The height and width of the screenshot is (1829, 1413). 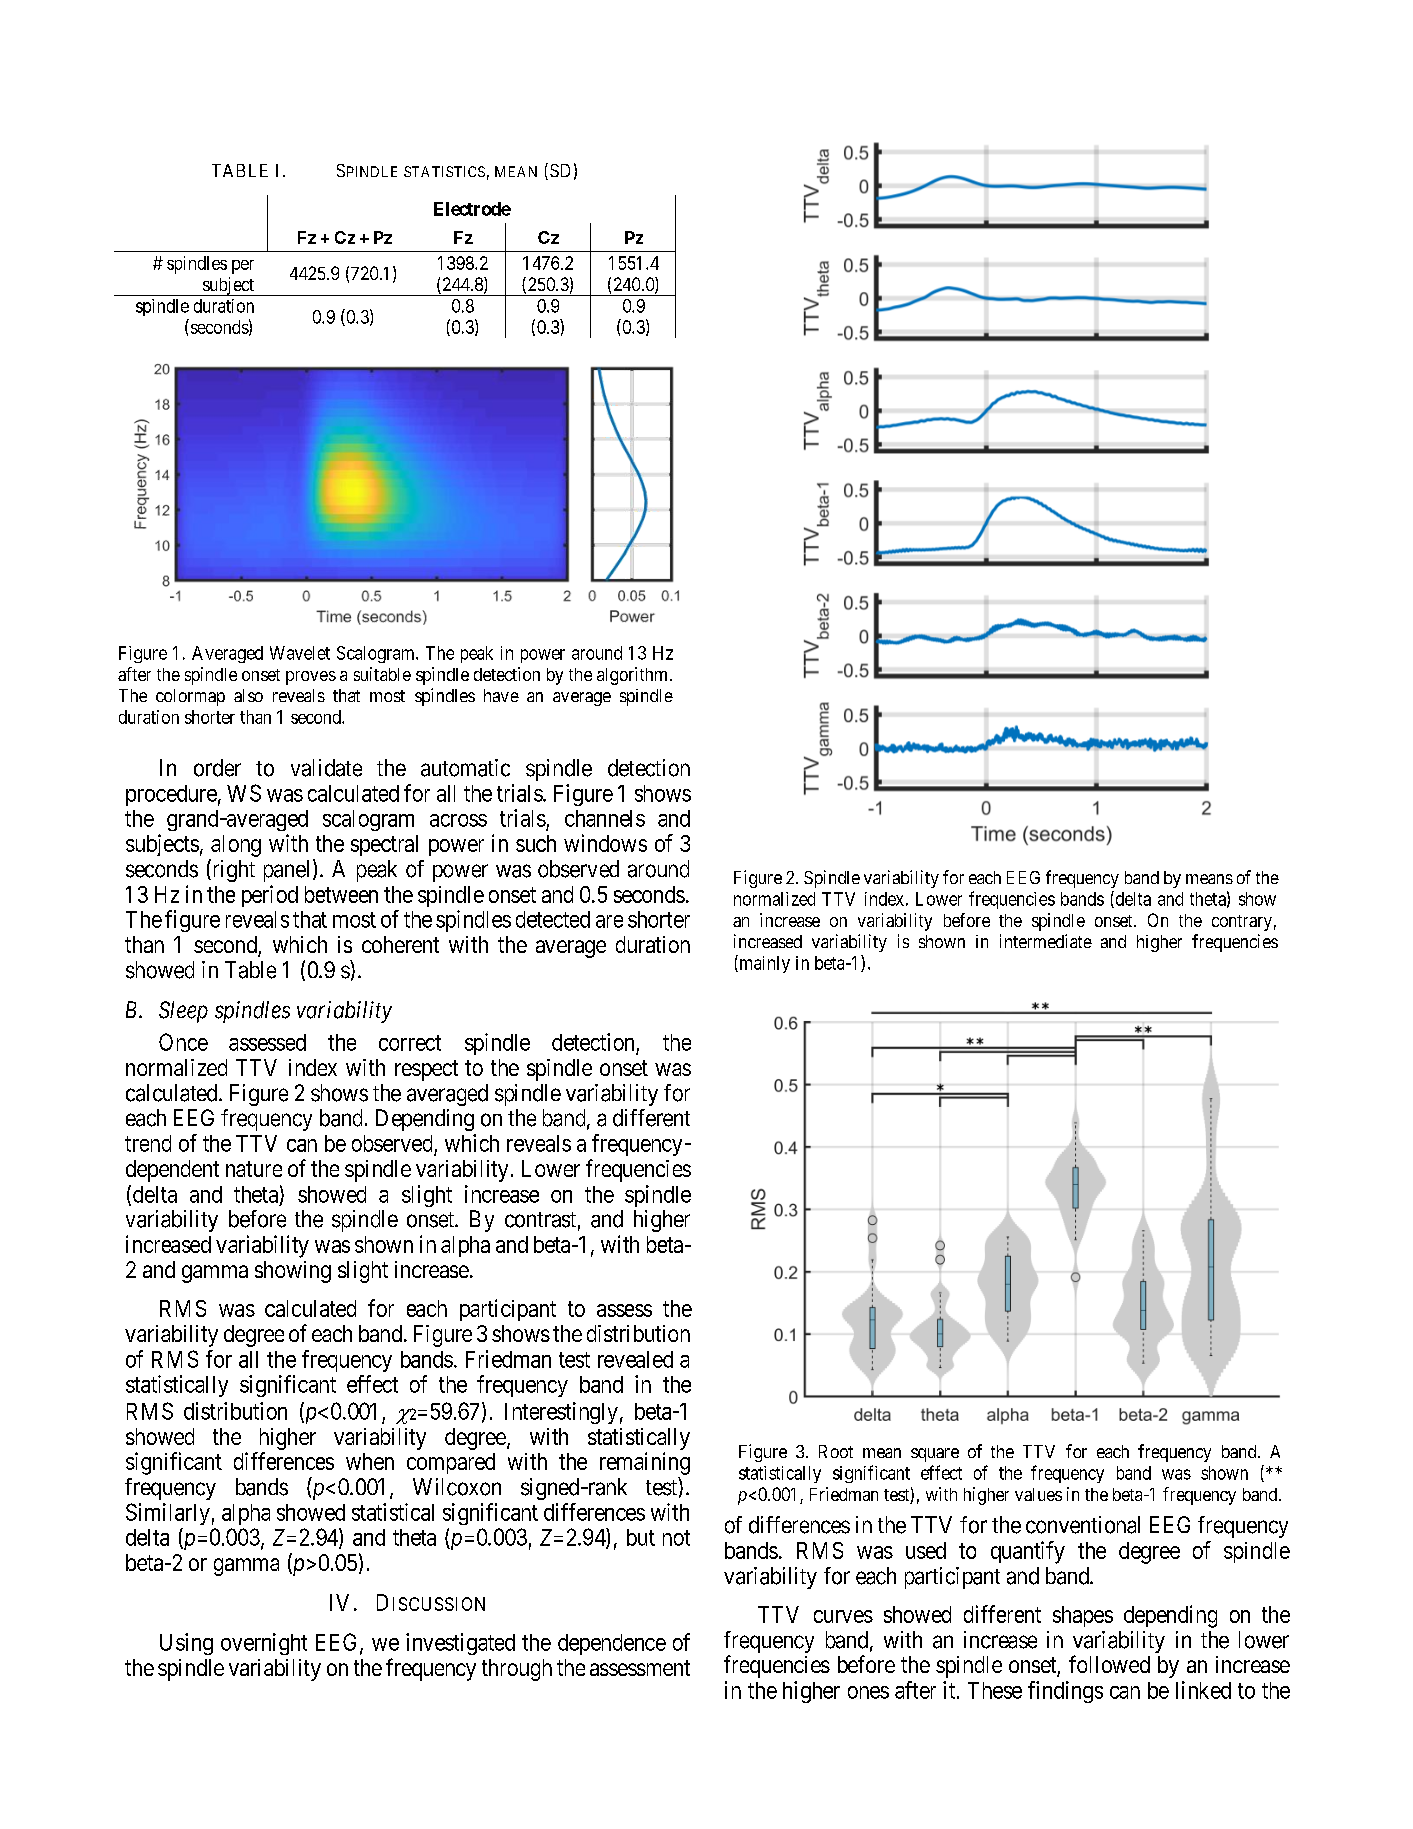 I want to click on also, so click(x=248, y=695).
